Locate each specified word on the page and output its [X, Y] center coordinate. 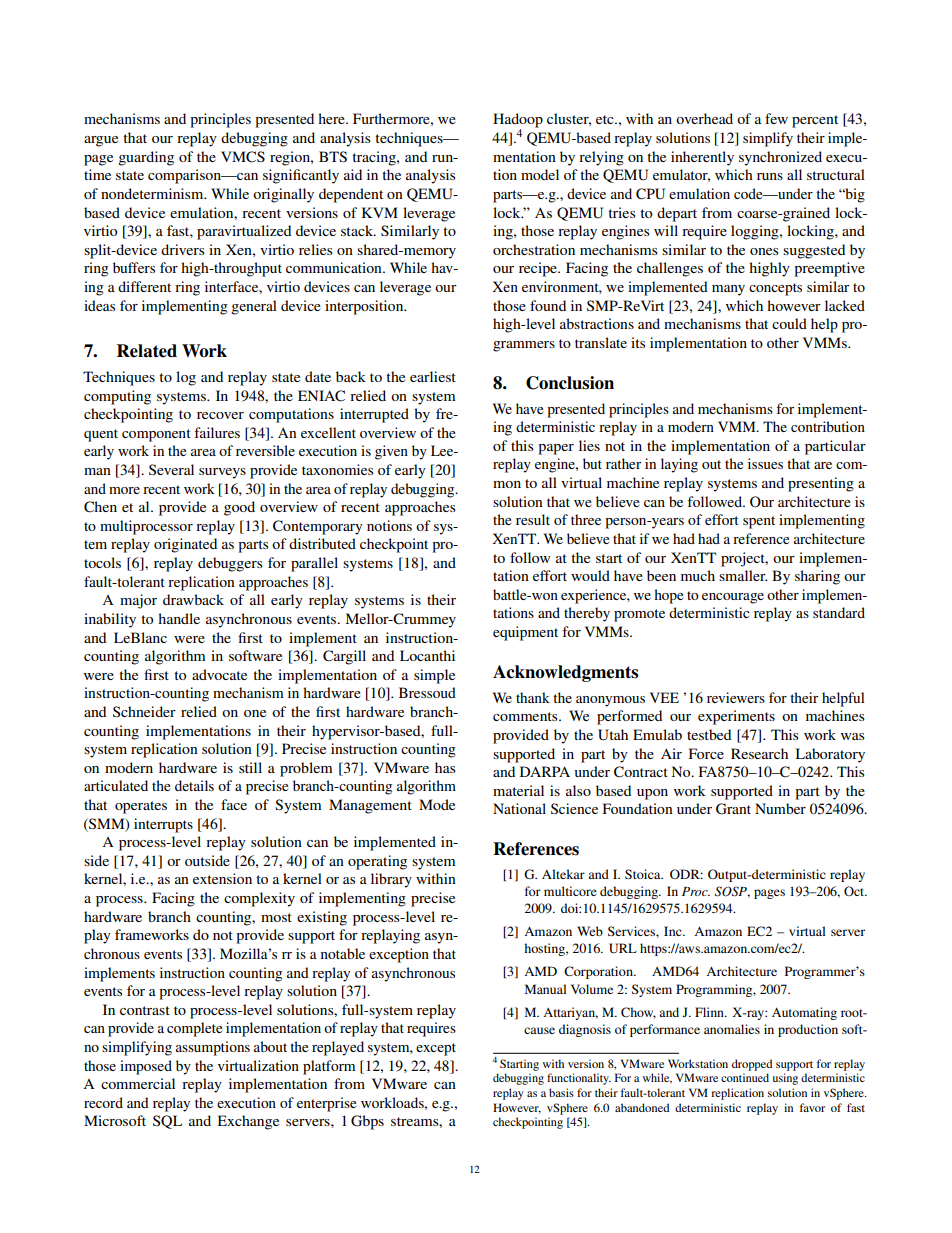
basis [561, 1092]
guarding [146, 158]
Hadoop [518, 121]
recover [220, 415]
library [391, 880]
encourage [733, 598]
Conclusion [570, 383]
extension [222, 878]
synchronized [780, 158]
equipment [525, 633]
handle [179, 618]
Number [780, 808]
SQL [167, 1122]
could [789, 323]
